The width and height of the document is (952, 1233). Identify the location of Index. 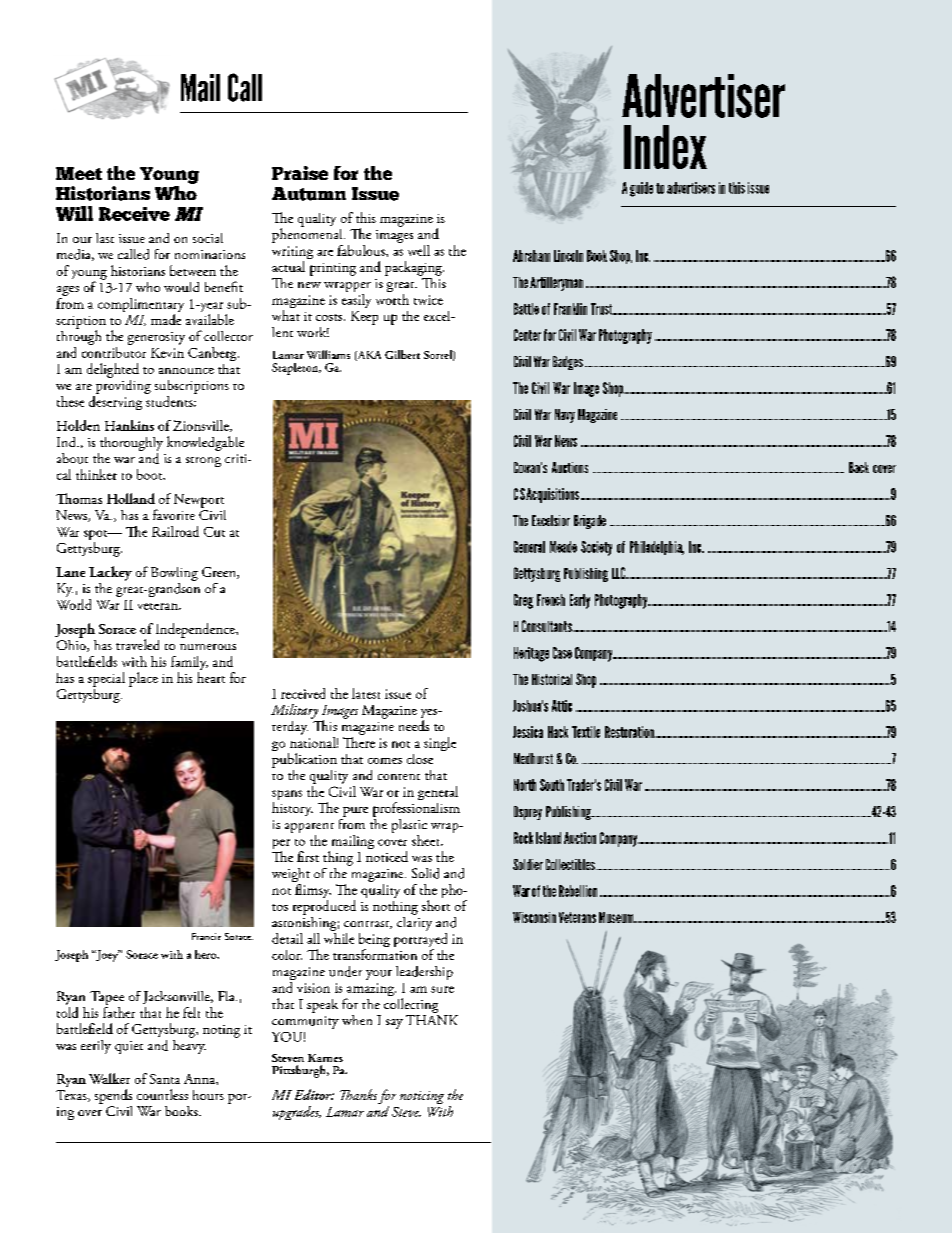
(665, 147).
